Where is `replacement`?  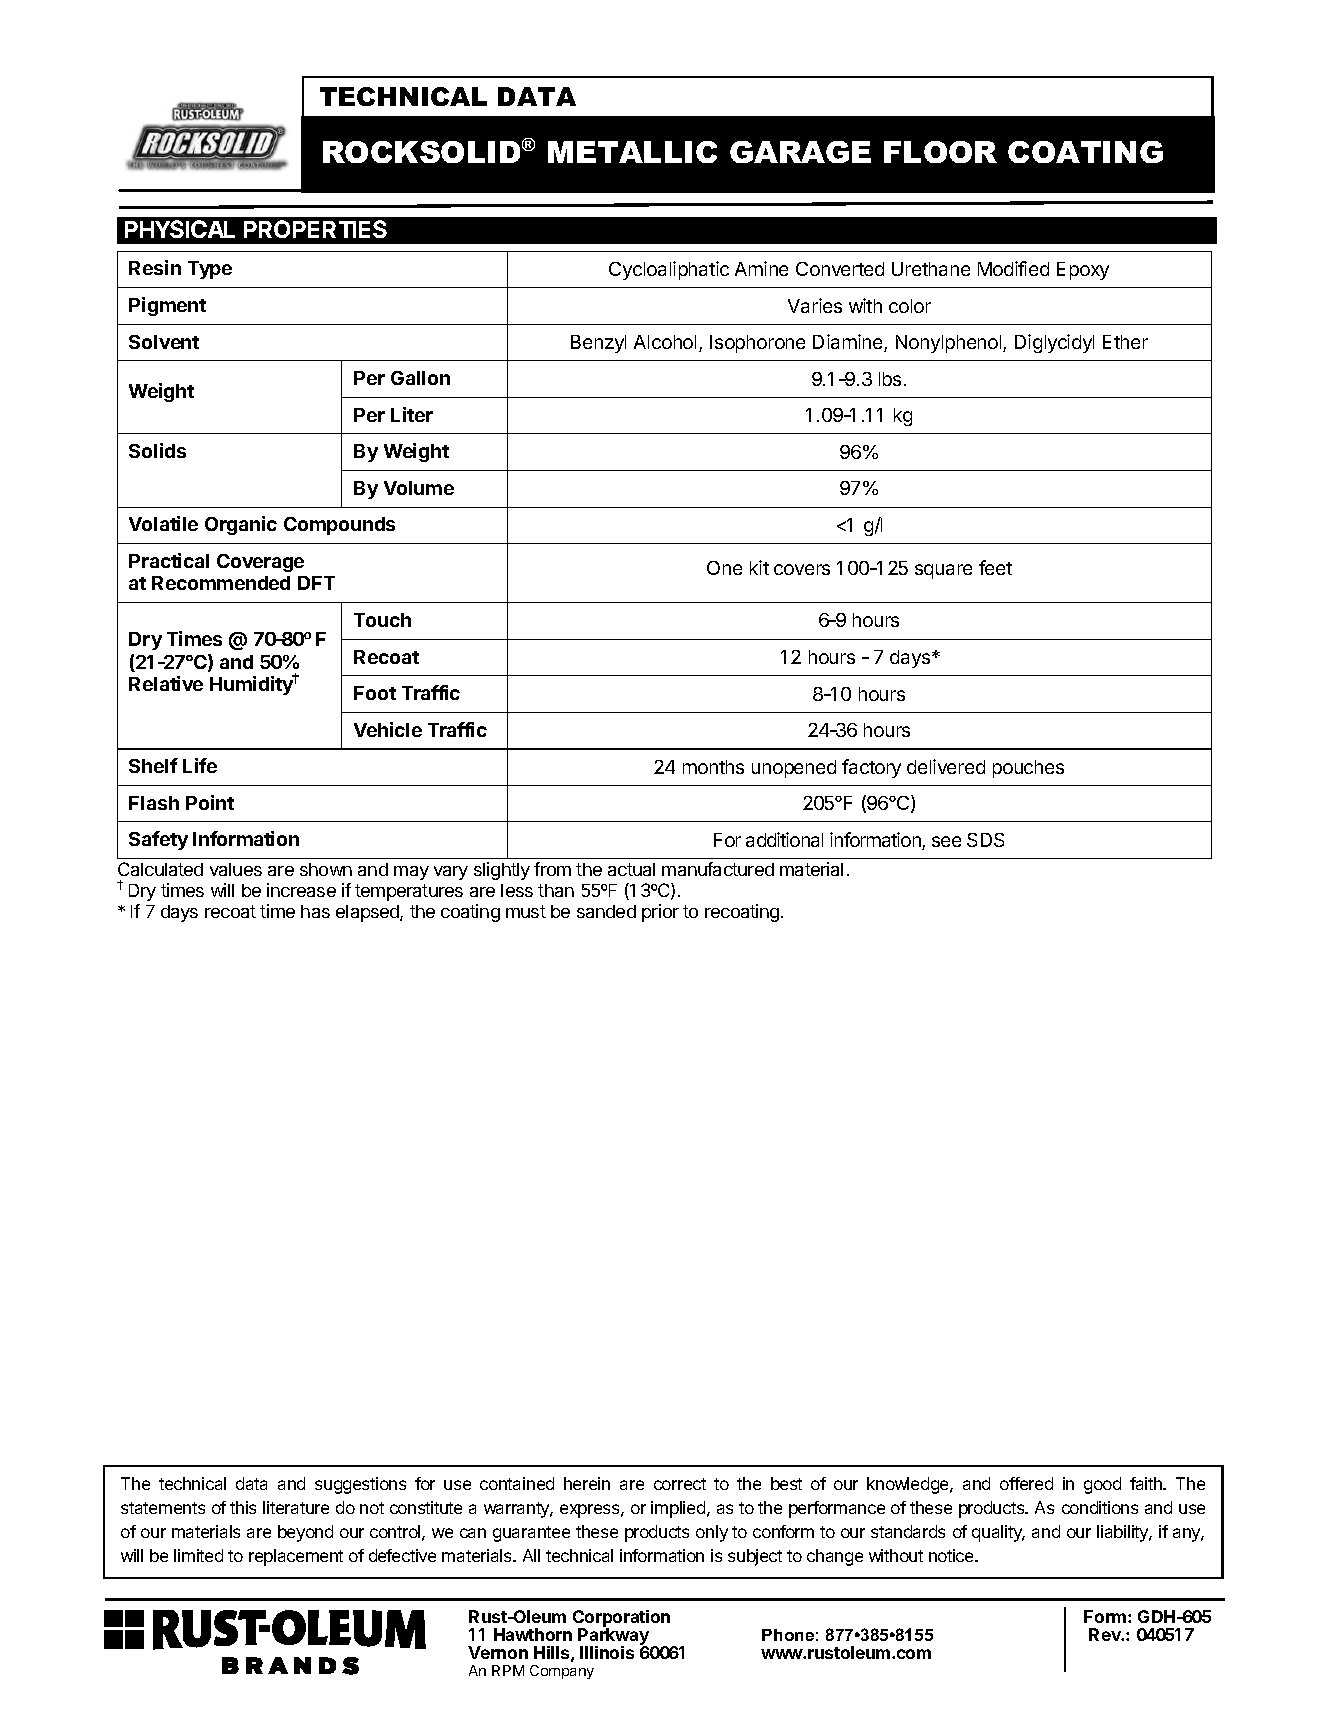
replacement is located at coordinates (296, 1557).
